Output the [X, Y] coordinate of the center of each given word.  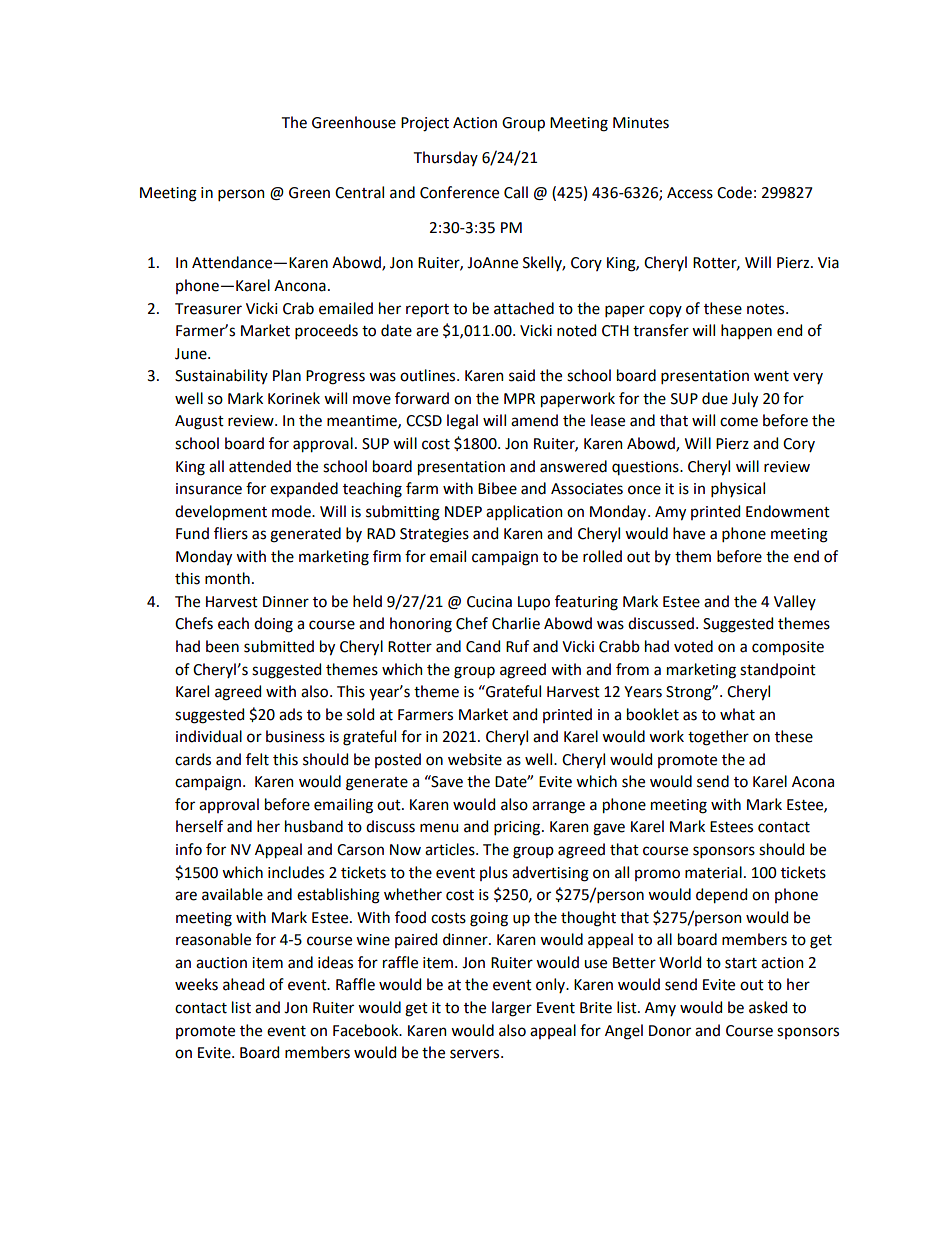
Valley [795, 602]
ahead [243, 984]
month [227, 578]
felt [257, 759]
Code [734, 192]
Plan [287, 375]
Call [516, 192]
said [522, 375]
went [771, 376]
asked [768, 1007]
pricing [518, 828]
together [718, 738]
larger [512, 1009]
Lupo [534, 603]
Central [359, 192]
